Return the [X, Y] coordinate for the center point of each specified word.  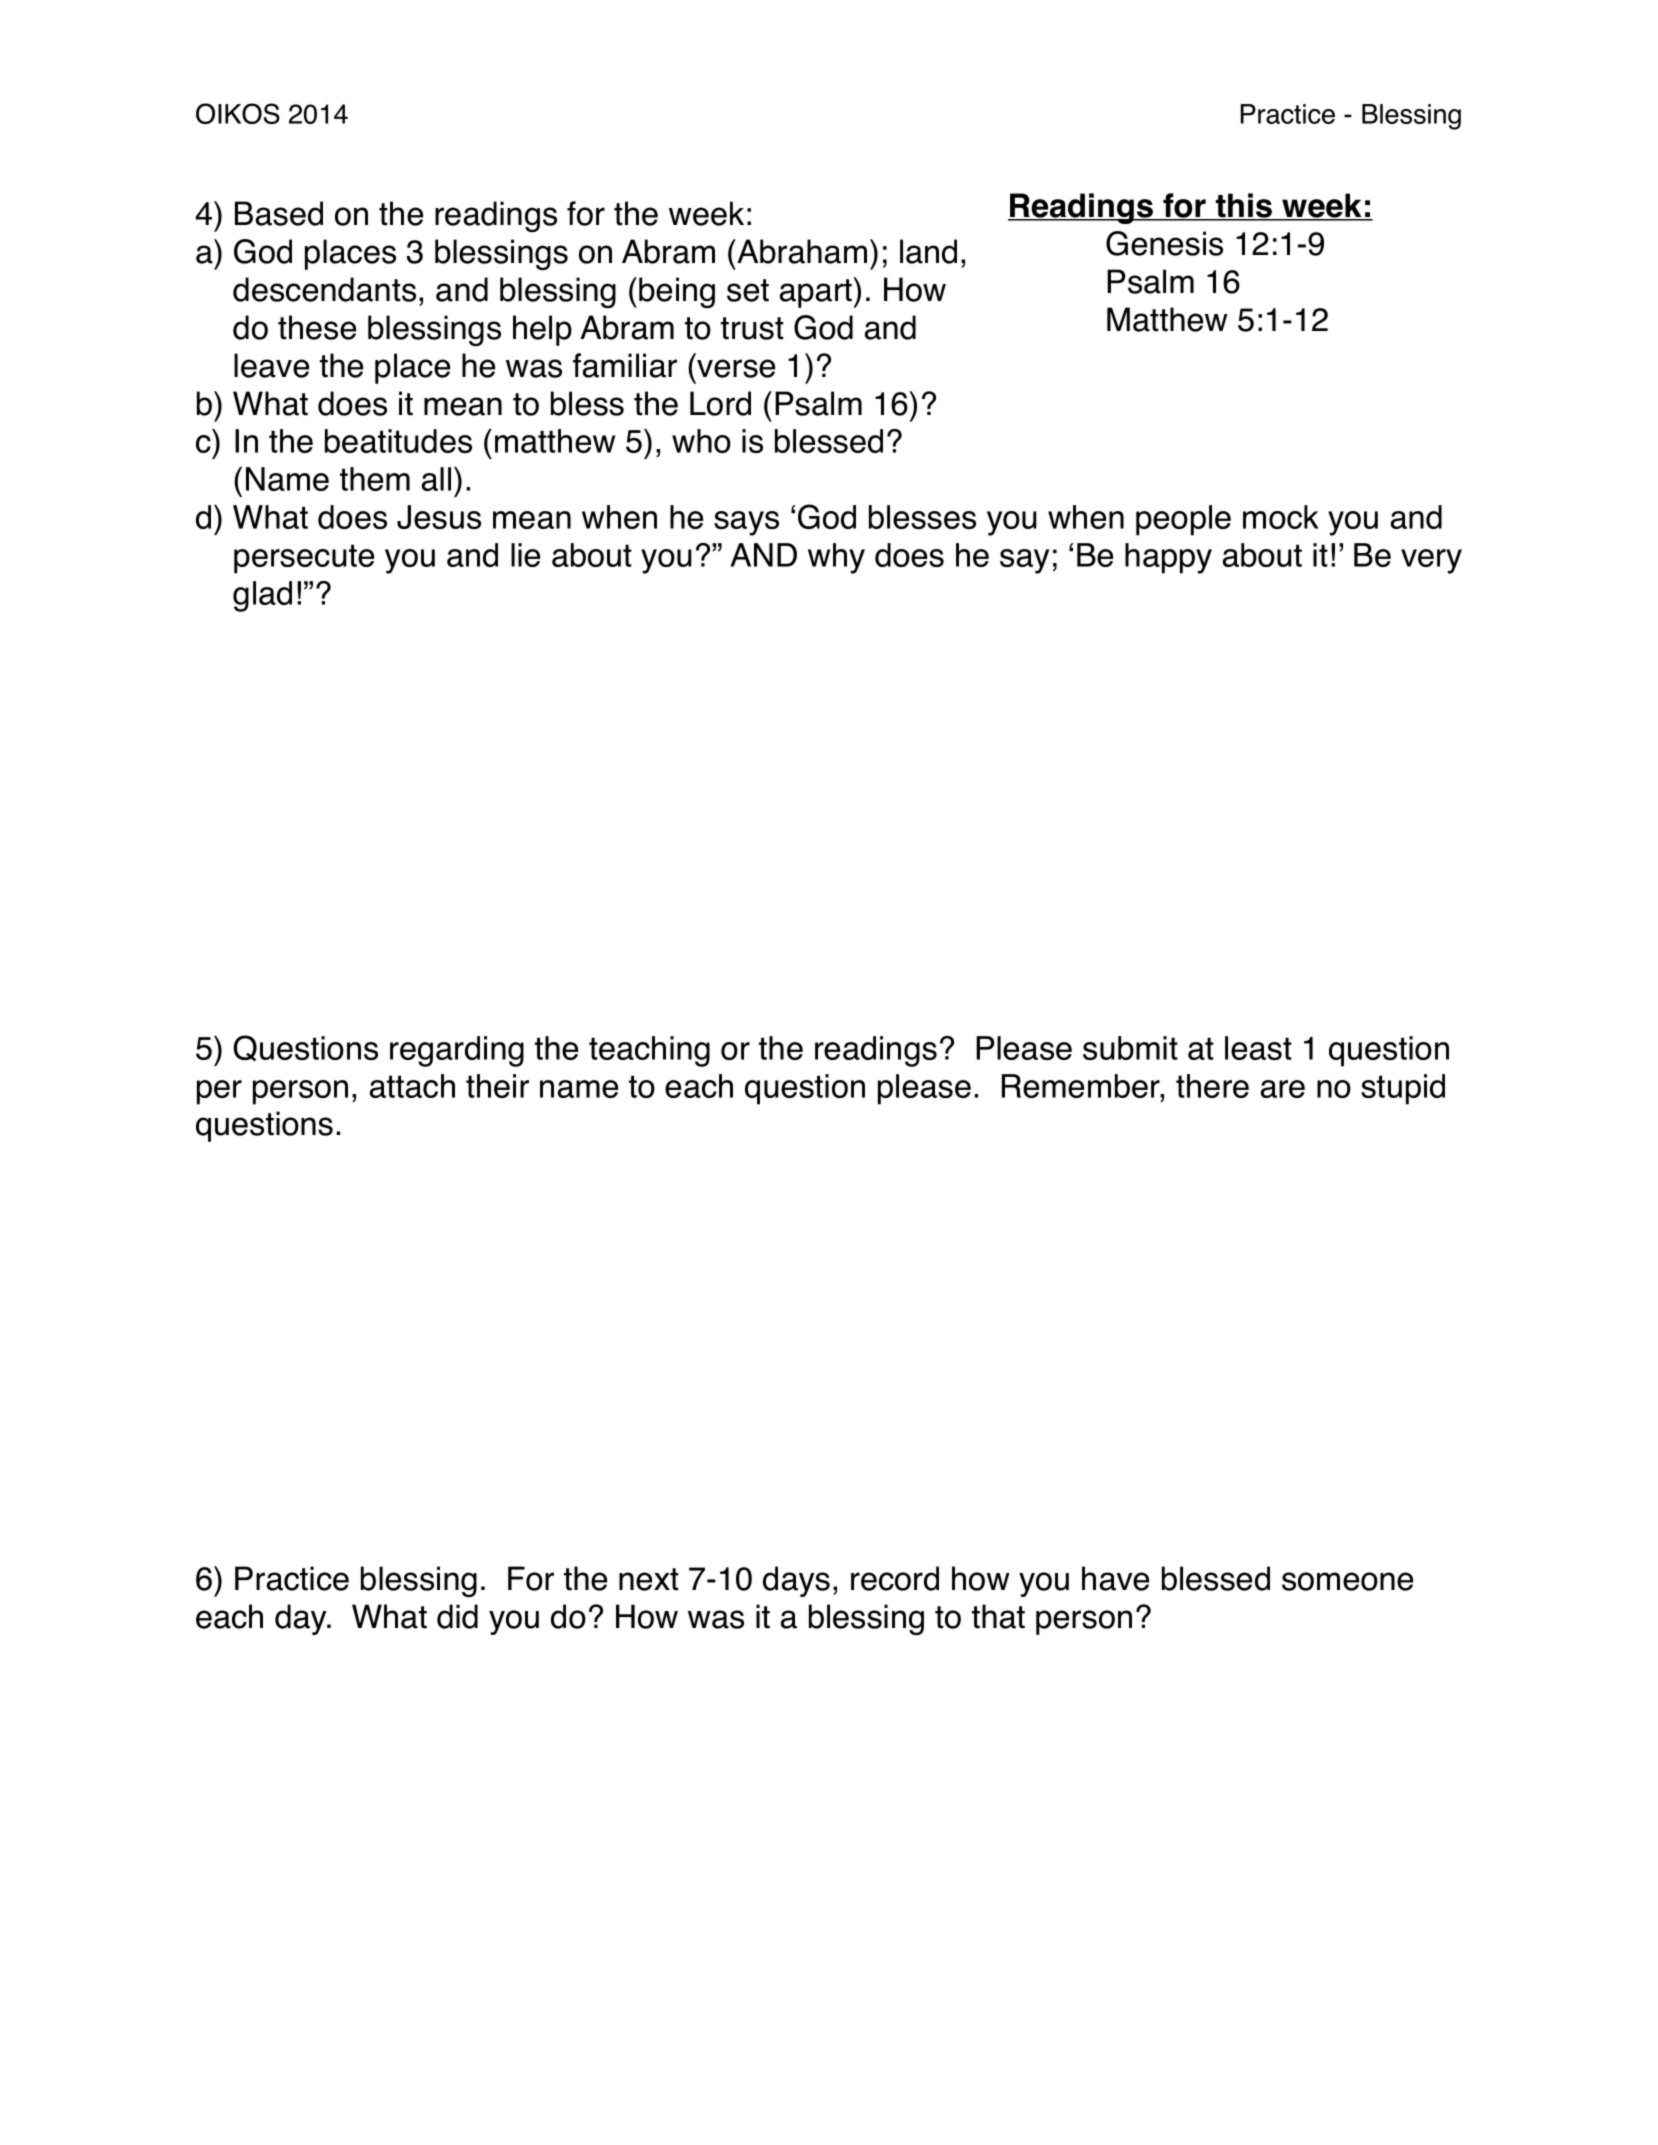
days [796, 1581]
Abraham [801, 251]
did [457, 1616]
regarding [457, 1051]
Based [279, 213]
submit [1130, 1048]
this [1244, 206]
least [1258, 1048]
